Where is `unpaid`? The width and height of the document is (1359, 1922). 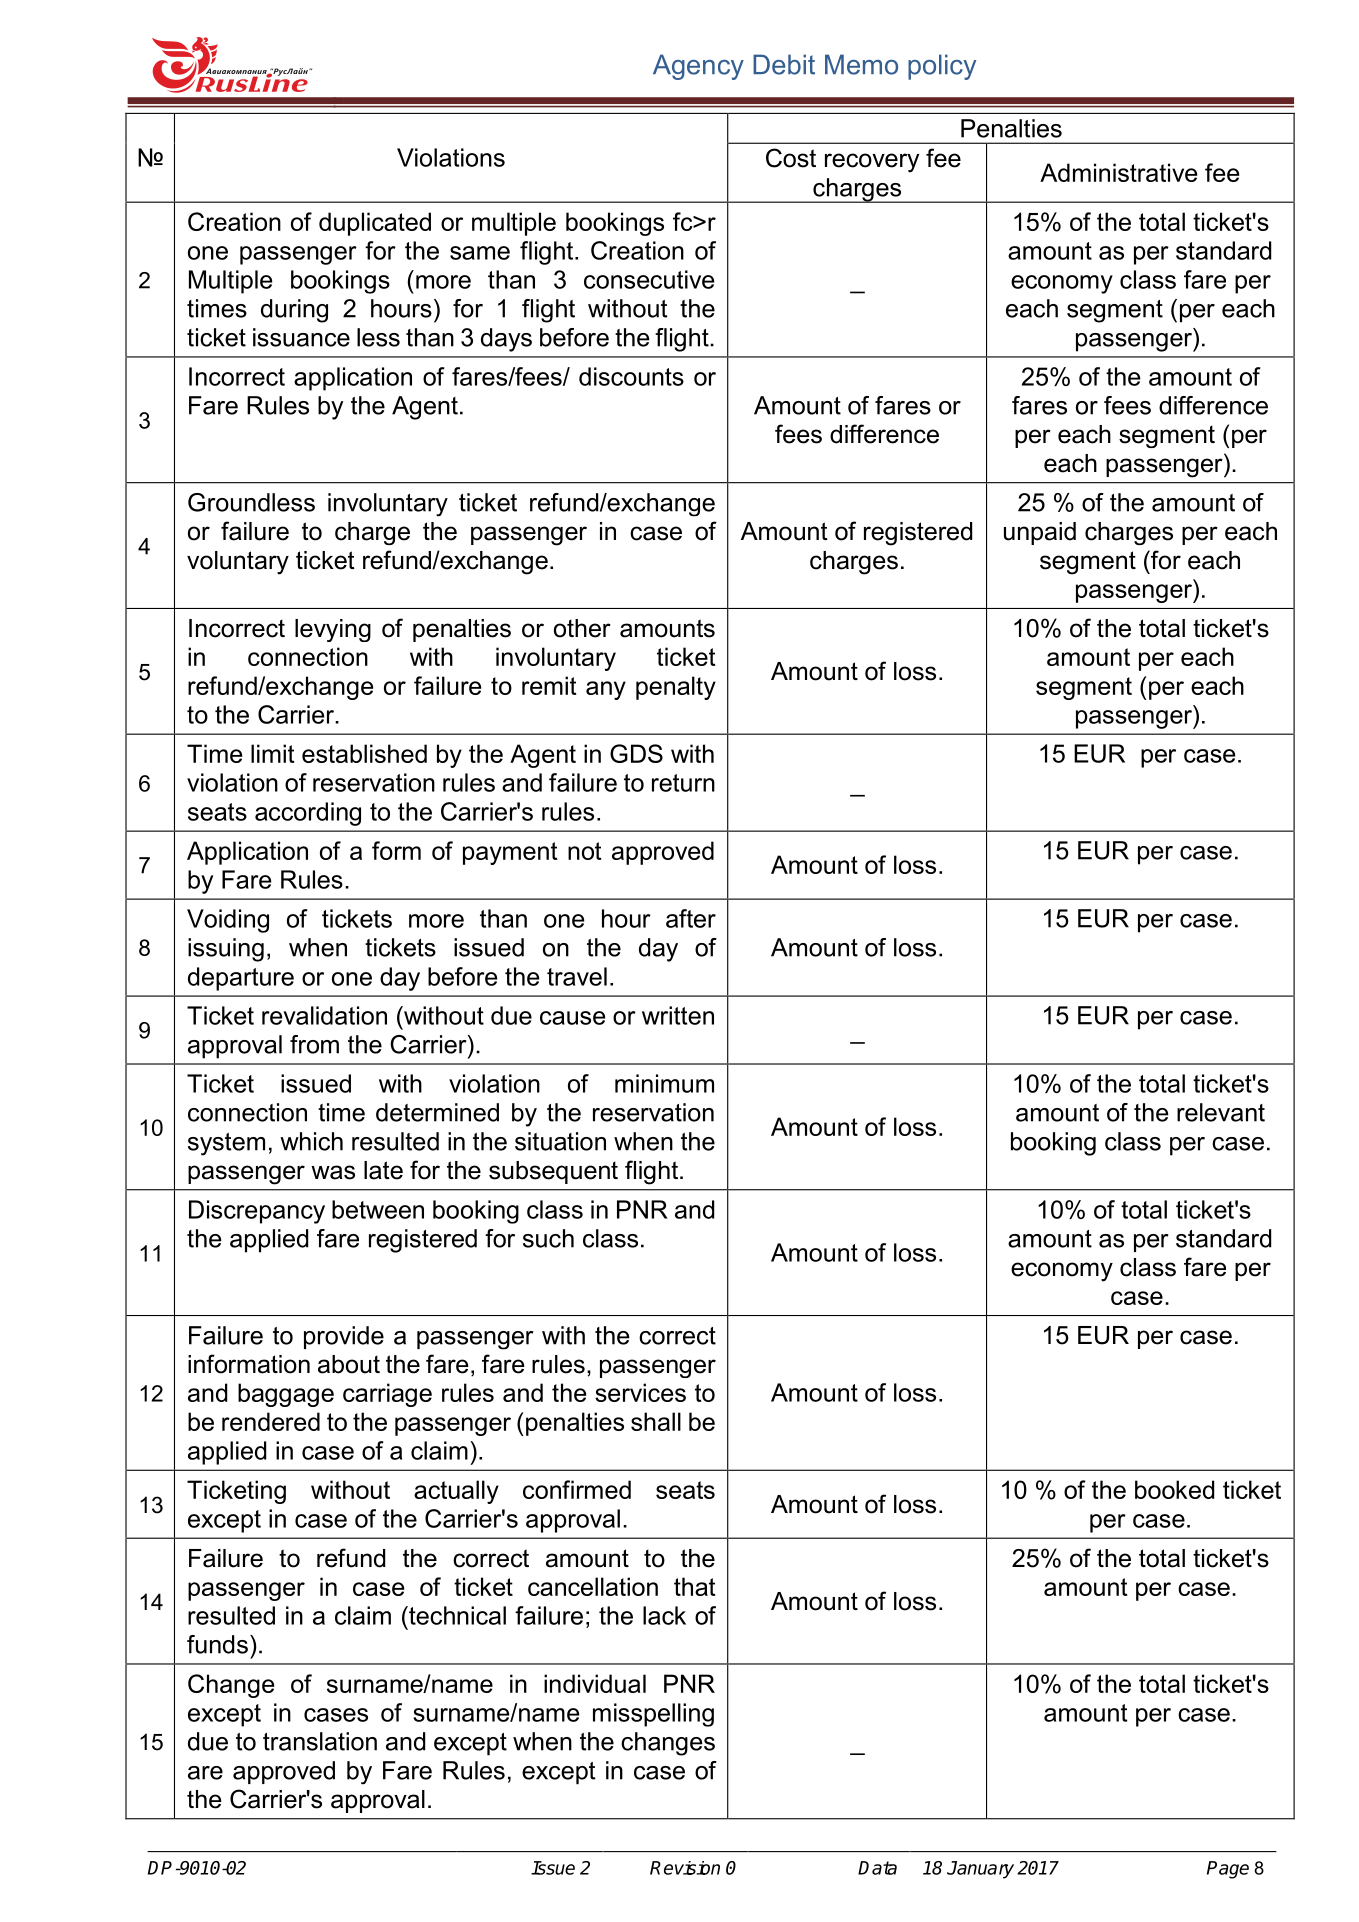
unpaid is located at coordinates (1040, 533).
